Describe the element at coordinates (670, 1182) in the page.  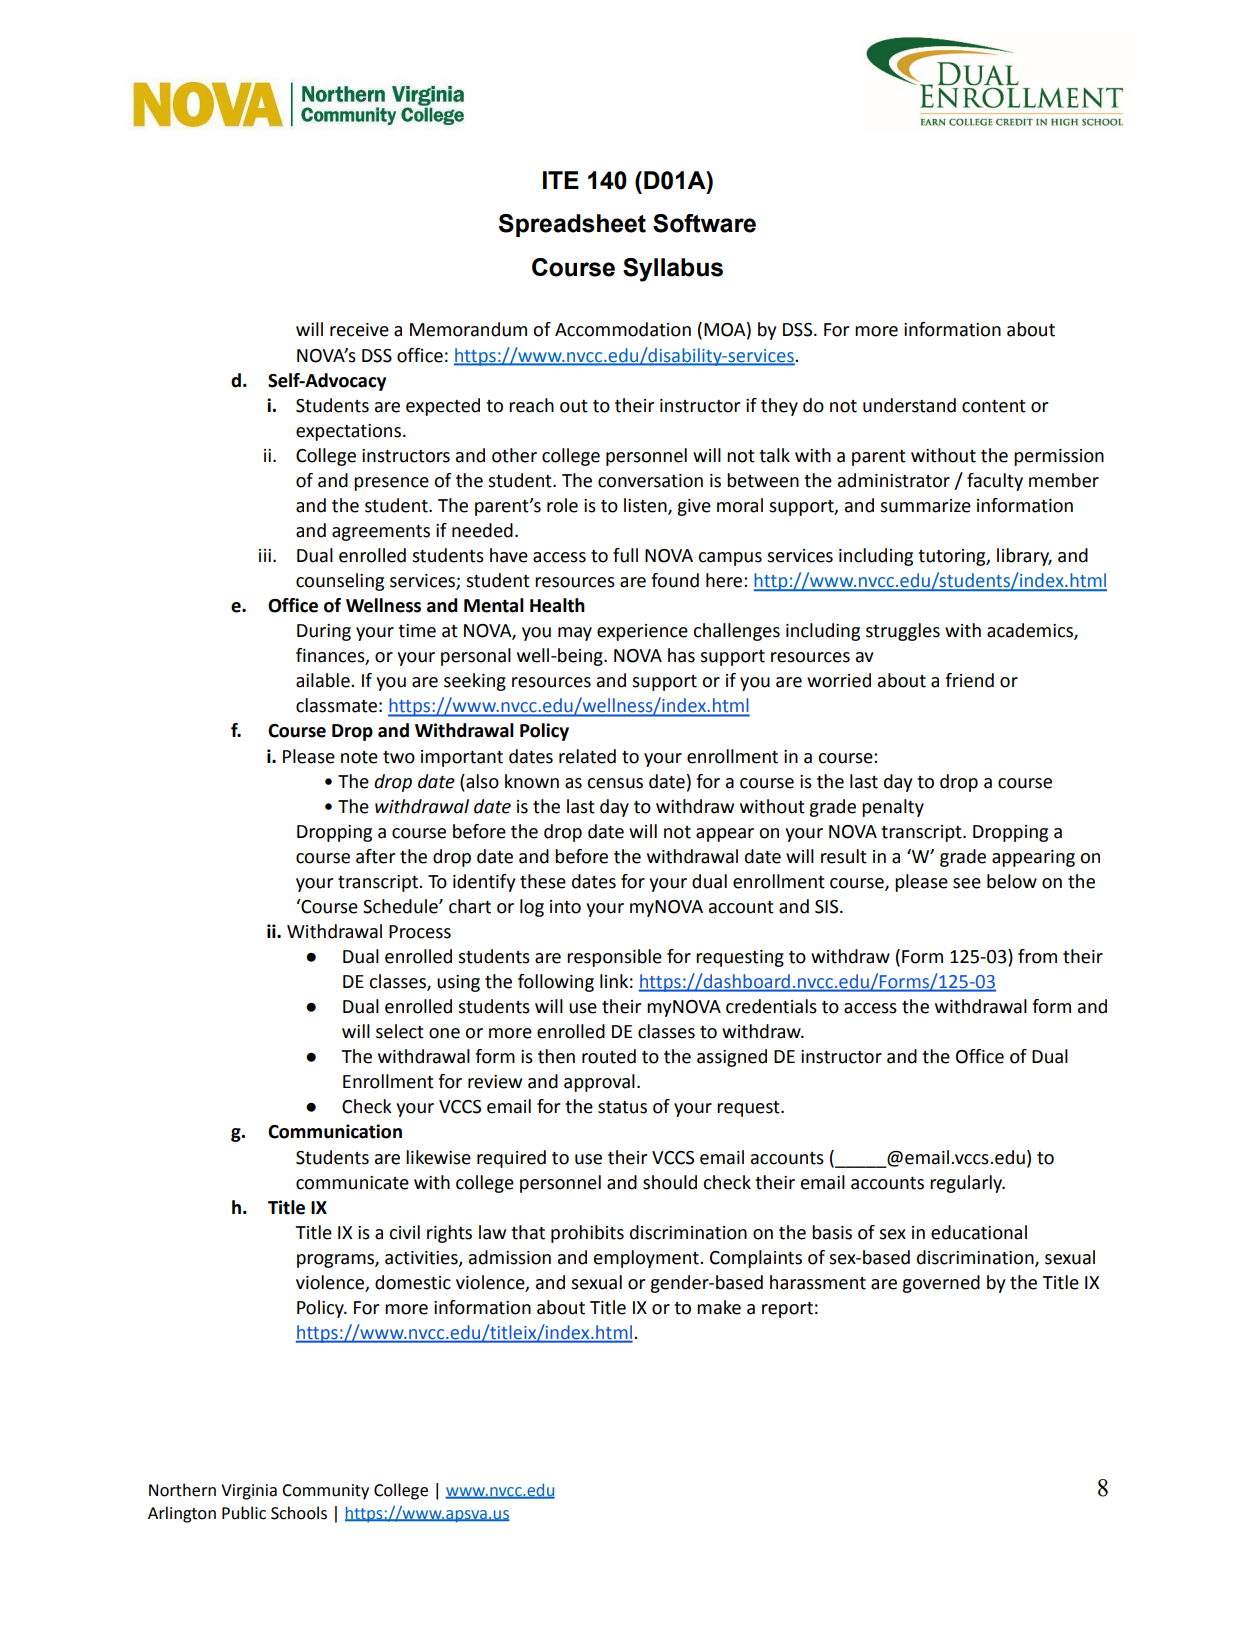
I see `should` at that location.
